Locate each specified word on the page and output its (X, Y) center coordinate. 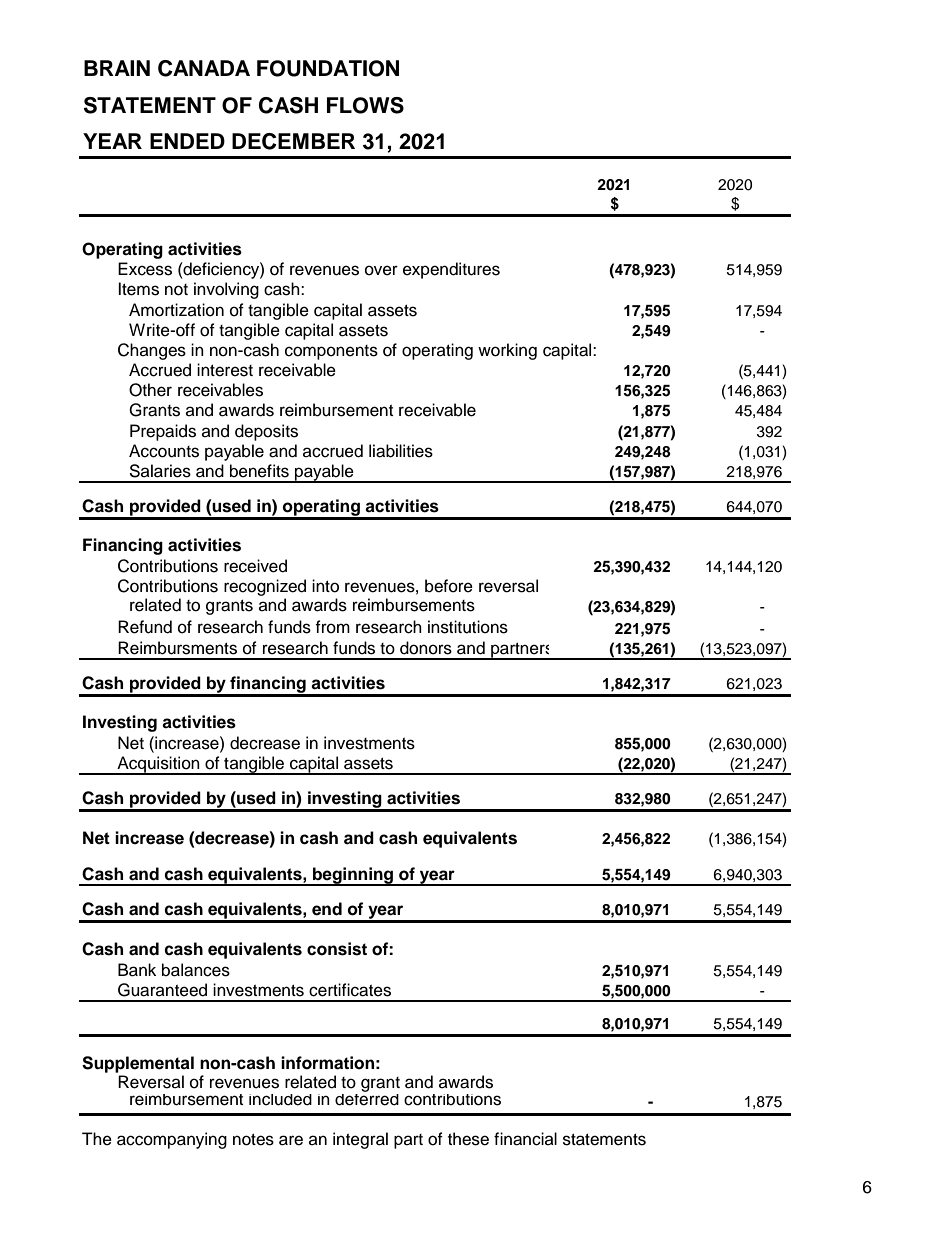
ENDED (187, 141)
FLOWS (365, 105)
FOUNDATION (328, 68)
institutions (468, 627)
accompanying (172, 1140)
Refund (145, 627)
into (325, 586)
